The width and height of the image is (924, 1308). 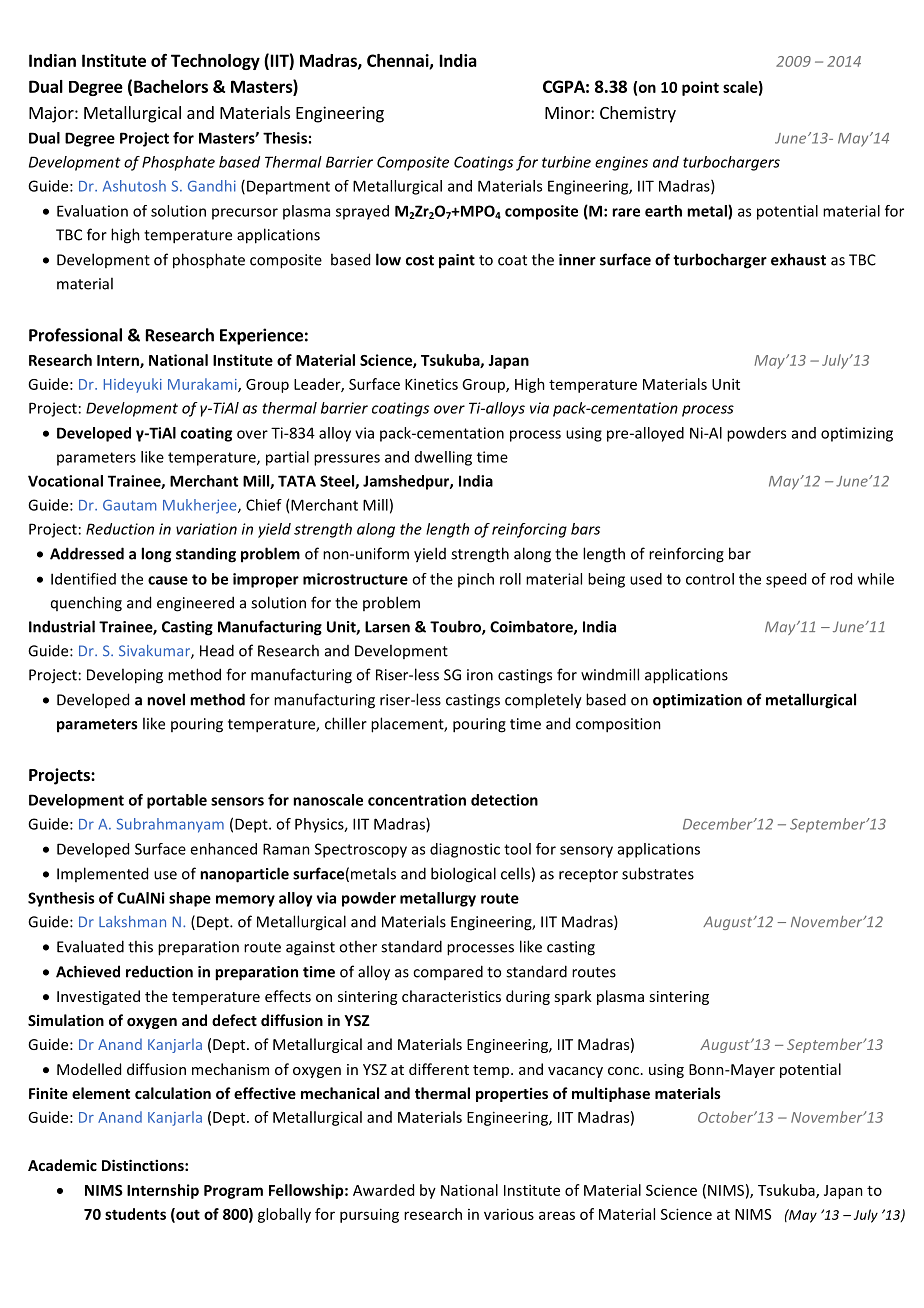 What do you see at coordinates (658, 873) in the image?
I see `substrates` at bounding box center [658, 873].
